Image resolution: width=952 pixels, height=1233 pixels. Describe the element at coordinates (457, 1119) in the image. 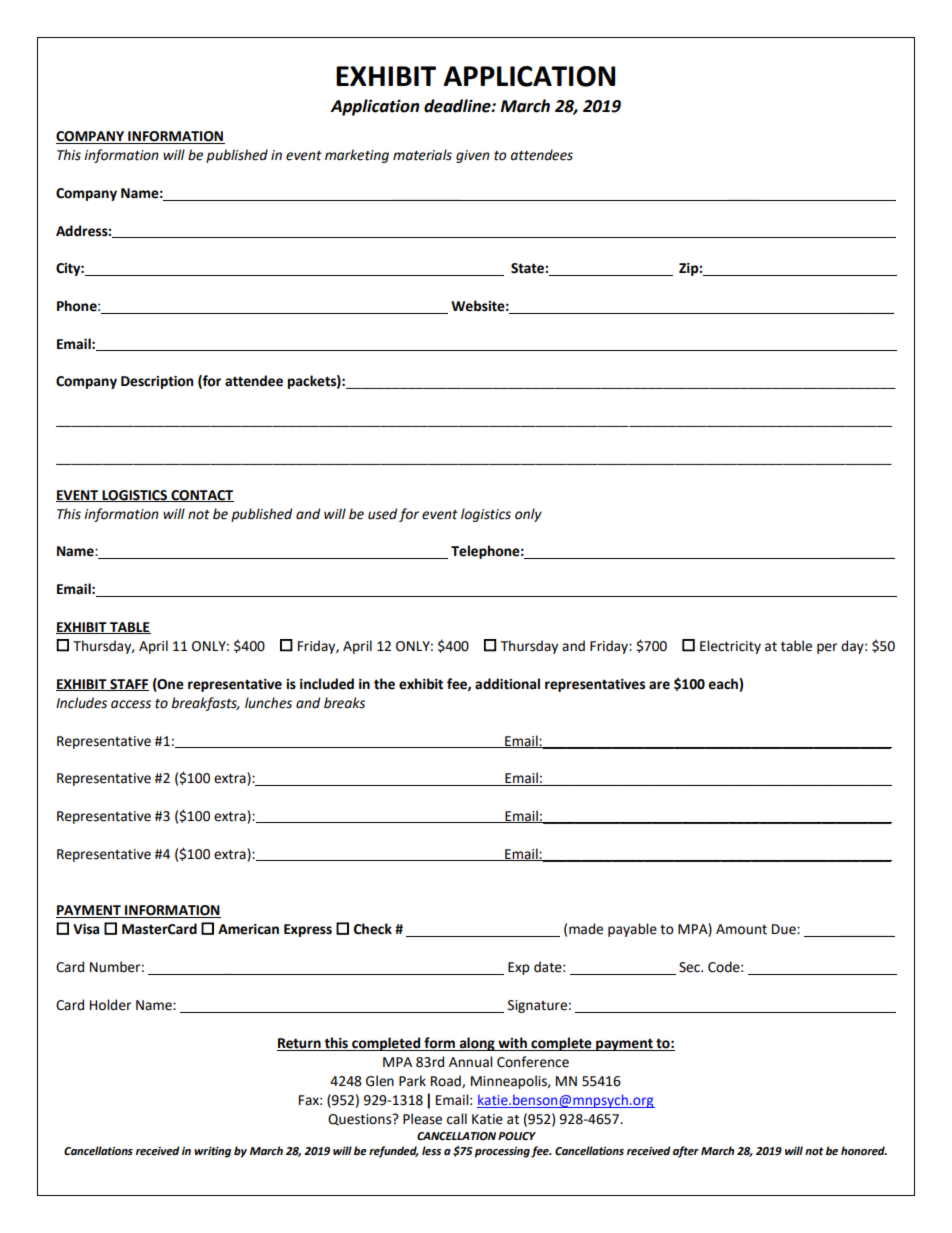

I see `call` at that location.
